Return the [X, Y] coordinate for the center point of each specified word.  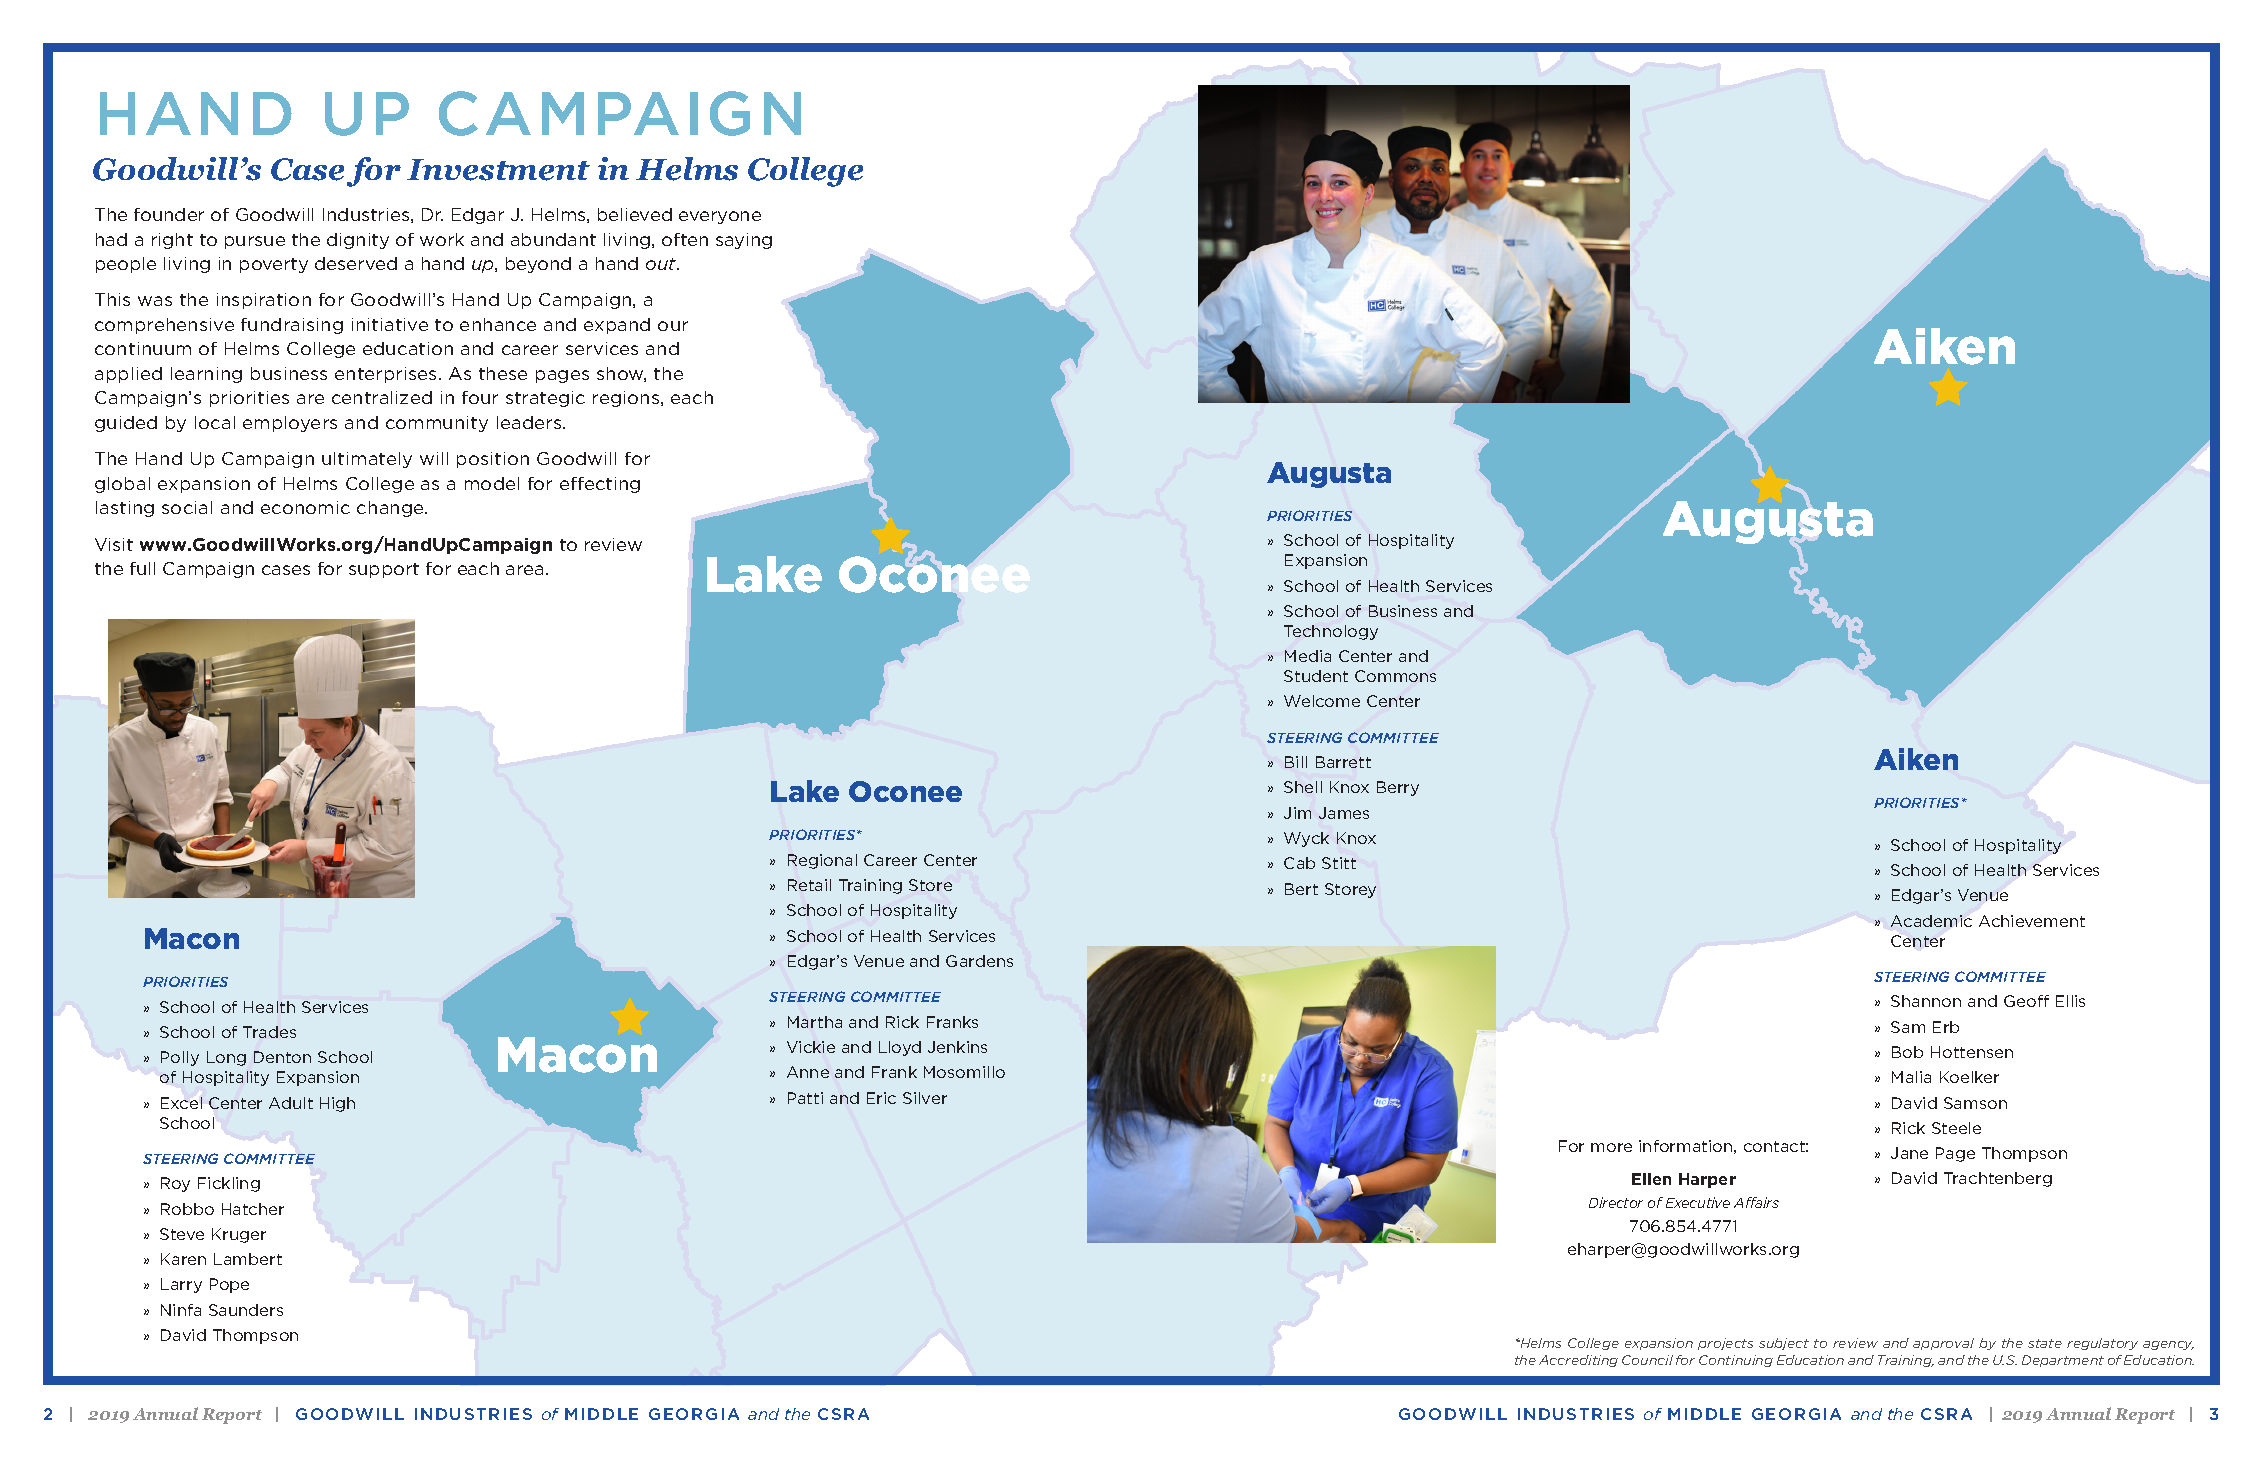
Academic [1931, 921]
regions [627, 399]
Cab [1299, 863]
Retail [809, 885]
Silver [925, 1098]
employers [290, 424]
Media [1308, 656]
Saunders [246, 1310]
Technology [1331, 632]
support [384, 570]
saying [744, 241]
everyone [720, 217]
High [337, 1104]
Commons [1395, 676]
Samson [1975, 1103]
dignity [358, 241]
